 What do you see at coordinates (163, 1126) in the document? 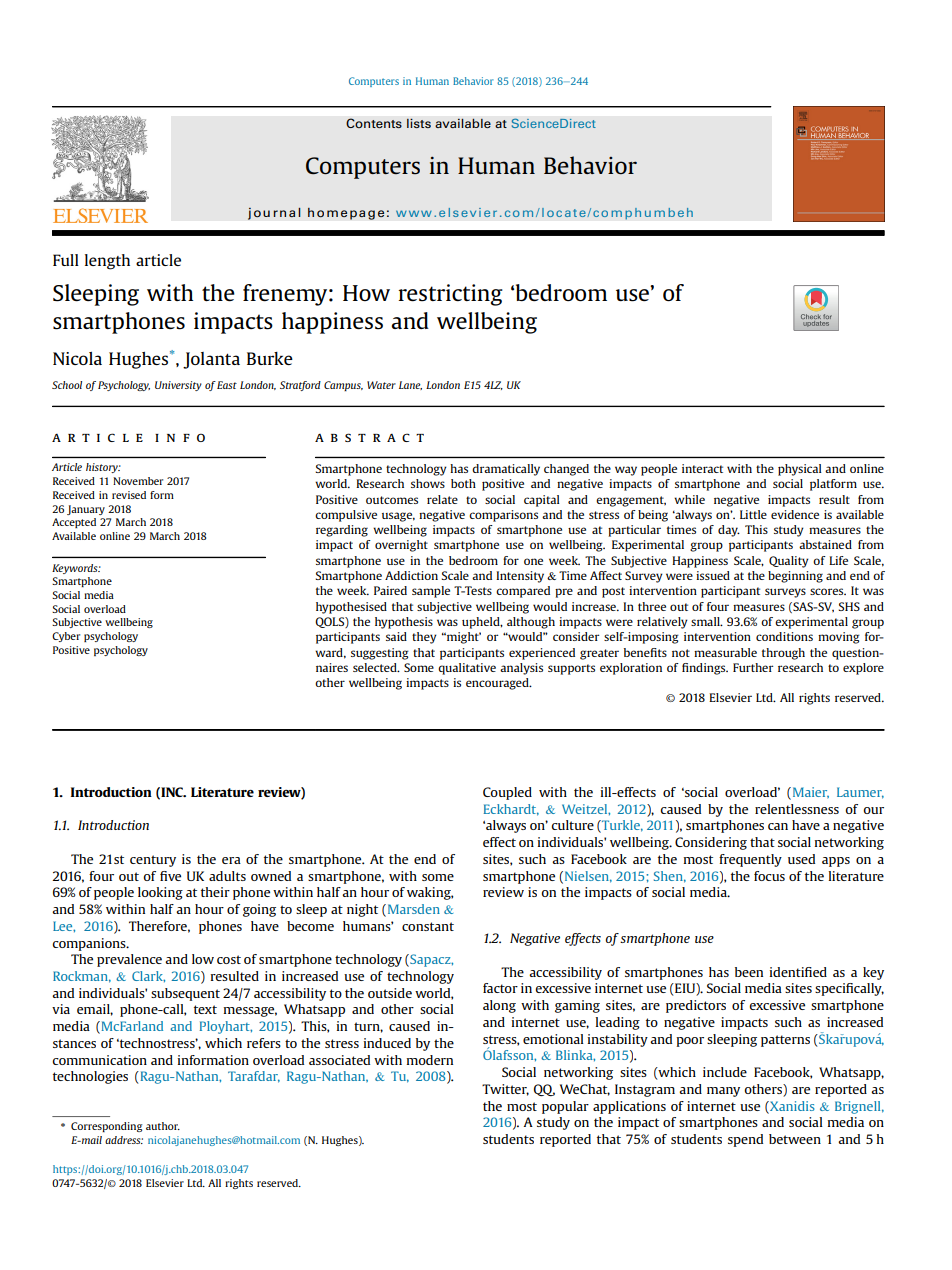
I see `author` at bounding box center [163, 1126].
